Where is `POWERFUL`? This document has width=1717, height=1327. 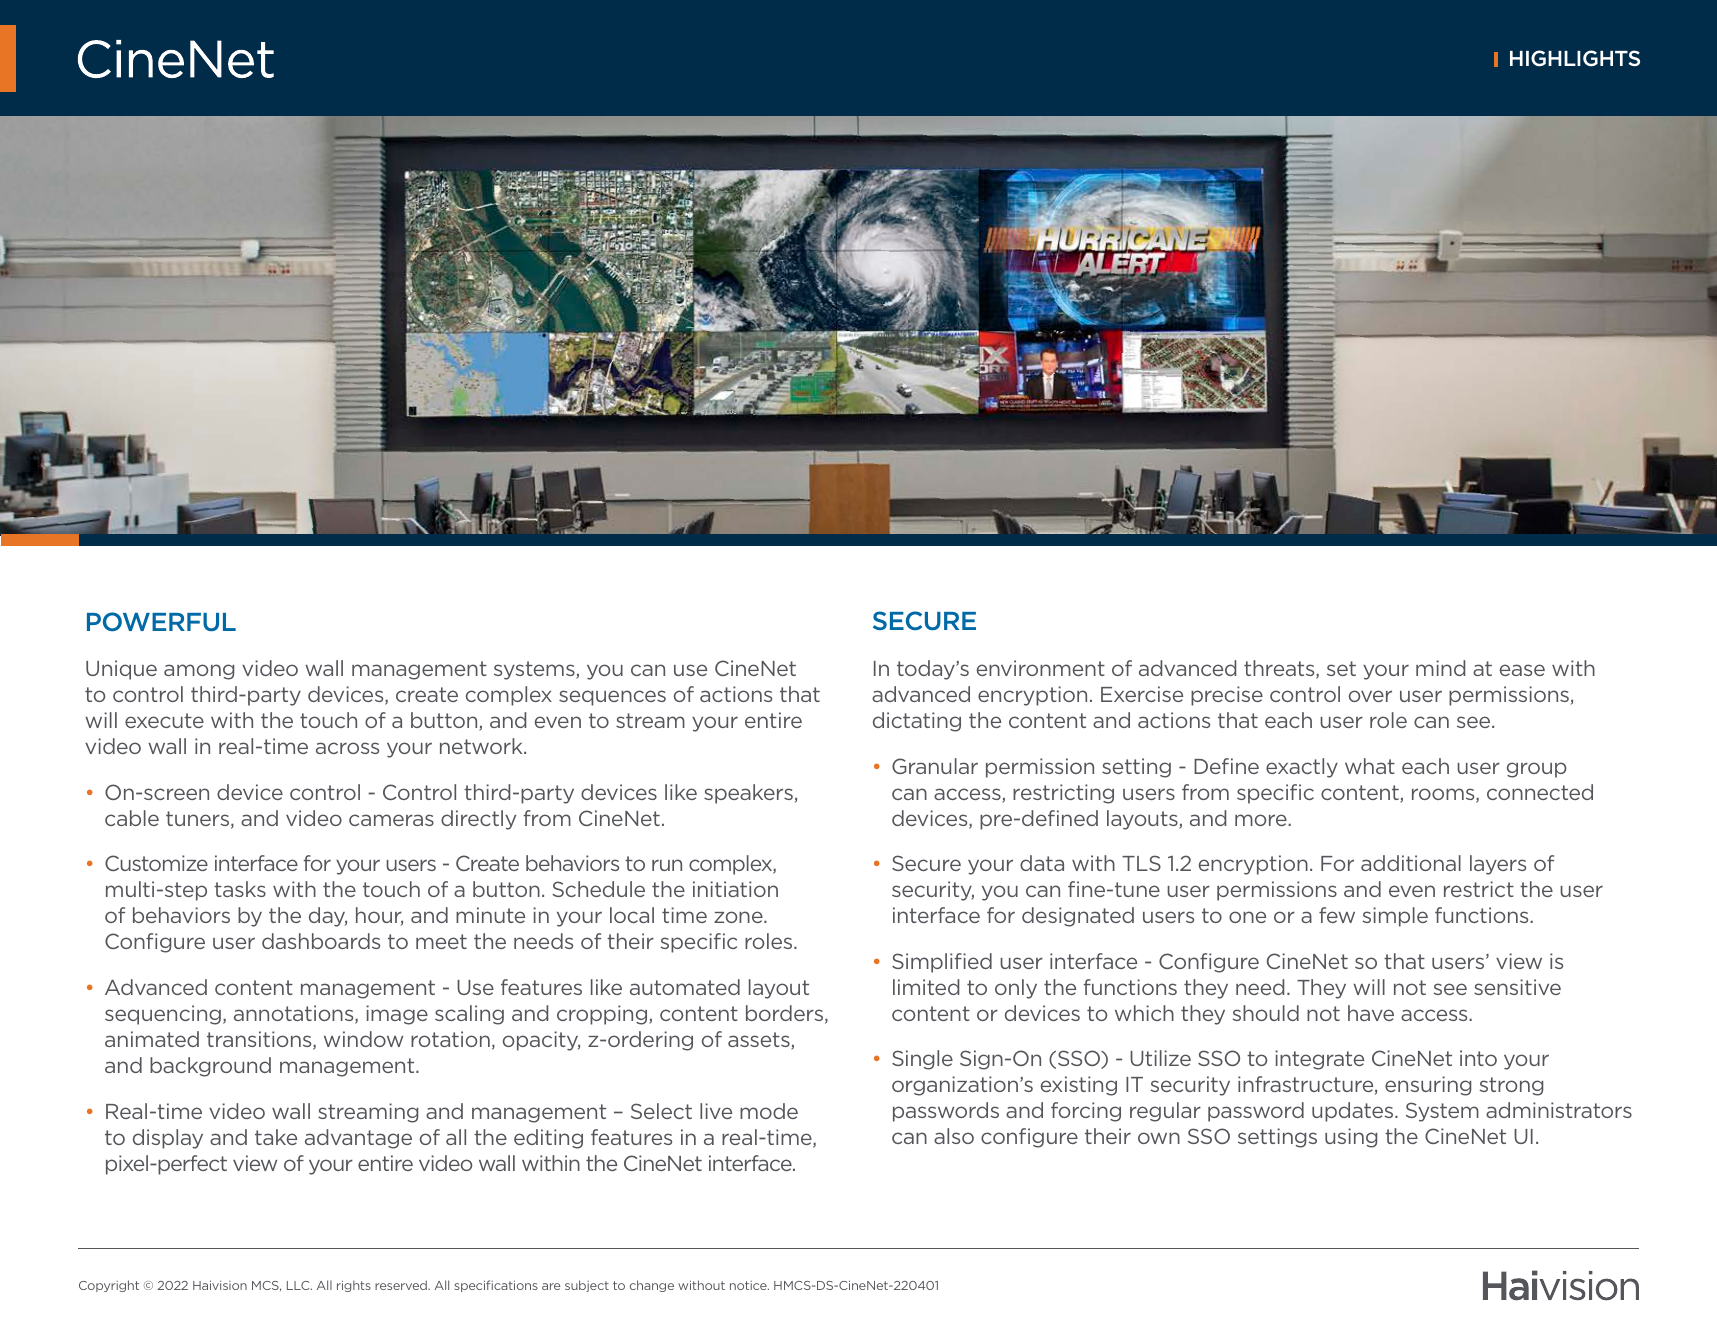
POWERFUL is located at coordinates (161, 621).
